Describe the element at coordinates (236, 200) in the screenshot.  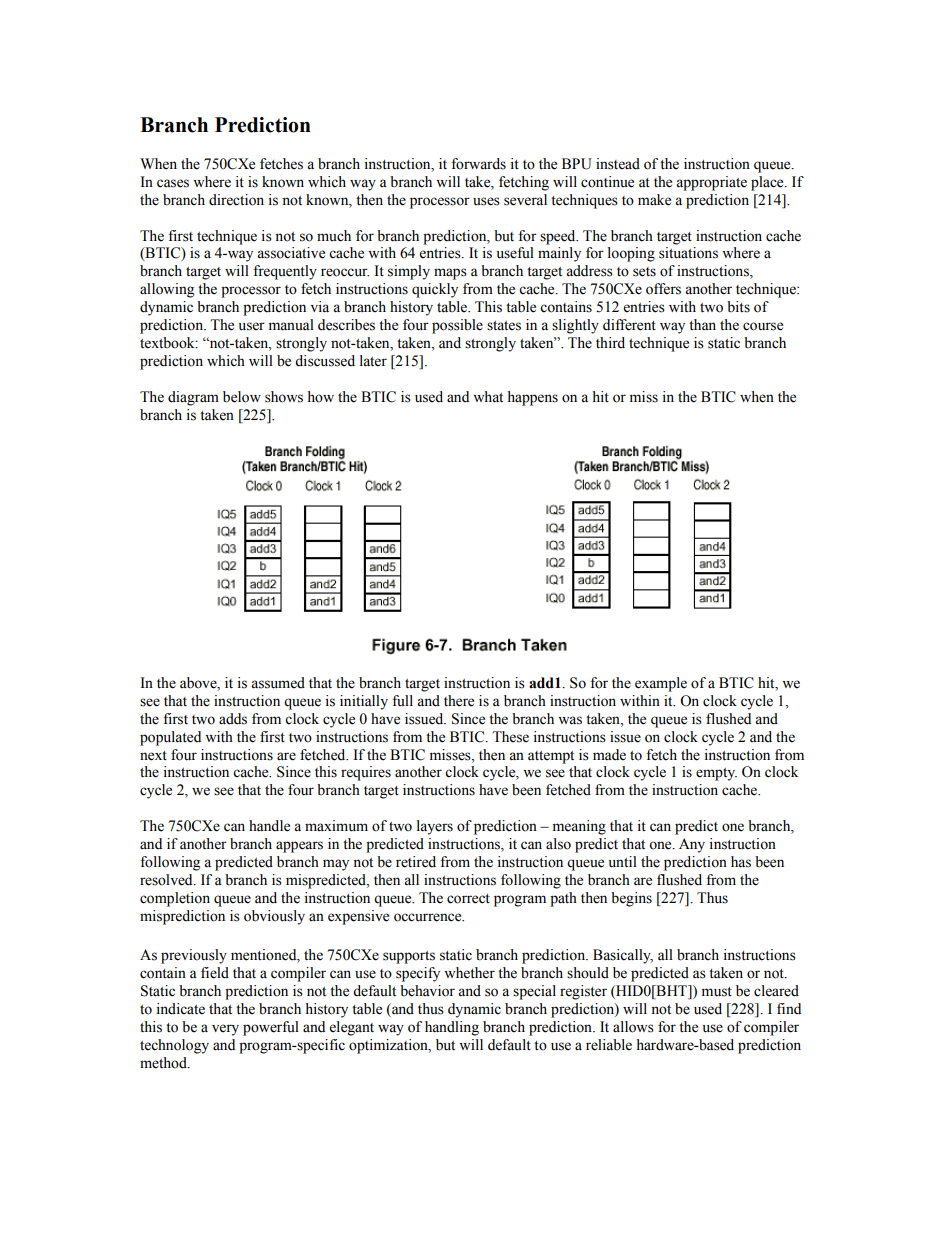
I see `direction` at that location.
